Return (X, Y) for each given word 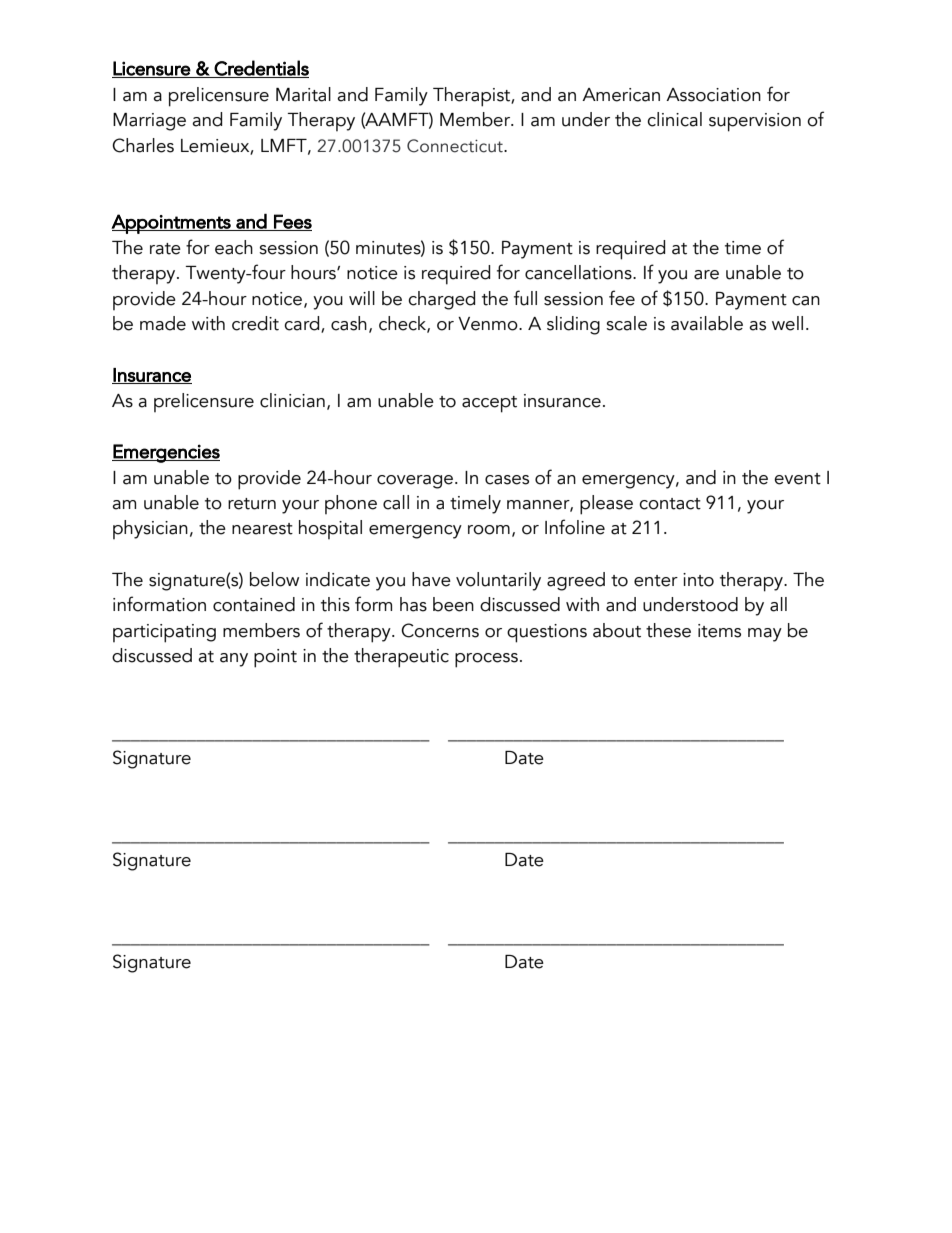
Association (713, 95)
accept (489, 404)
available (707, 323)
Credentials (261, 69)
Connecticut (456, 146)
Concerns (440, 630)
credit (255, 323)
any (234, 660)
